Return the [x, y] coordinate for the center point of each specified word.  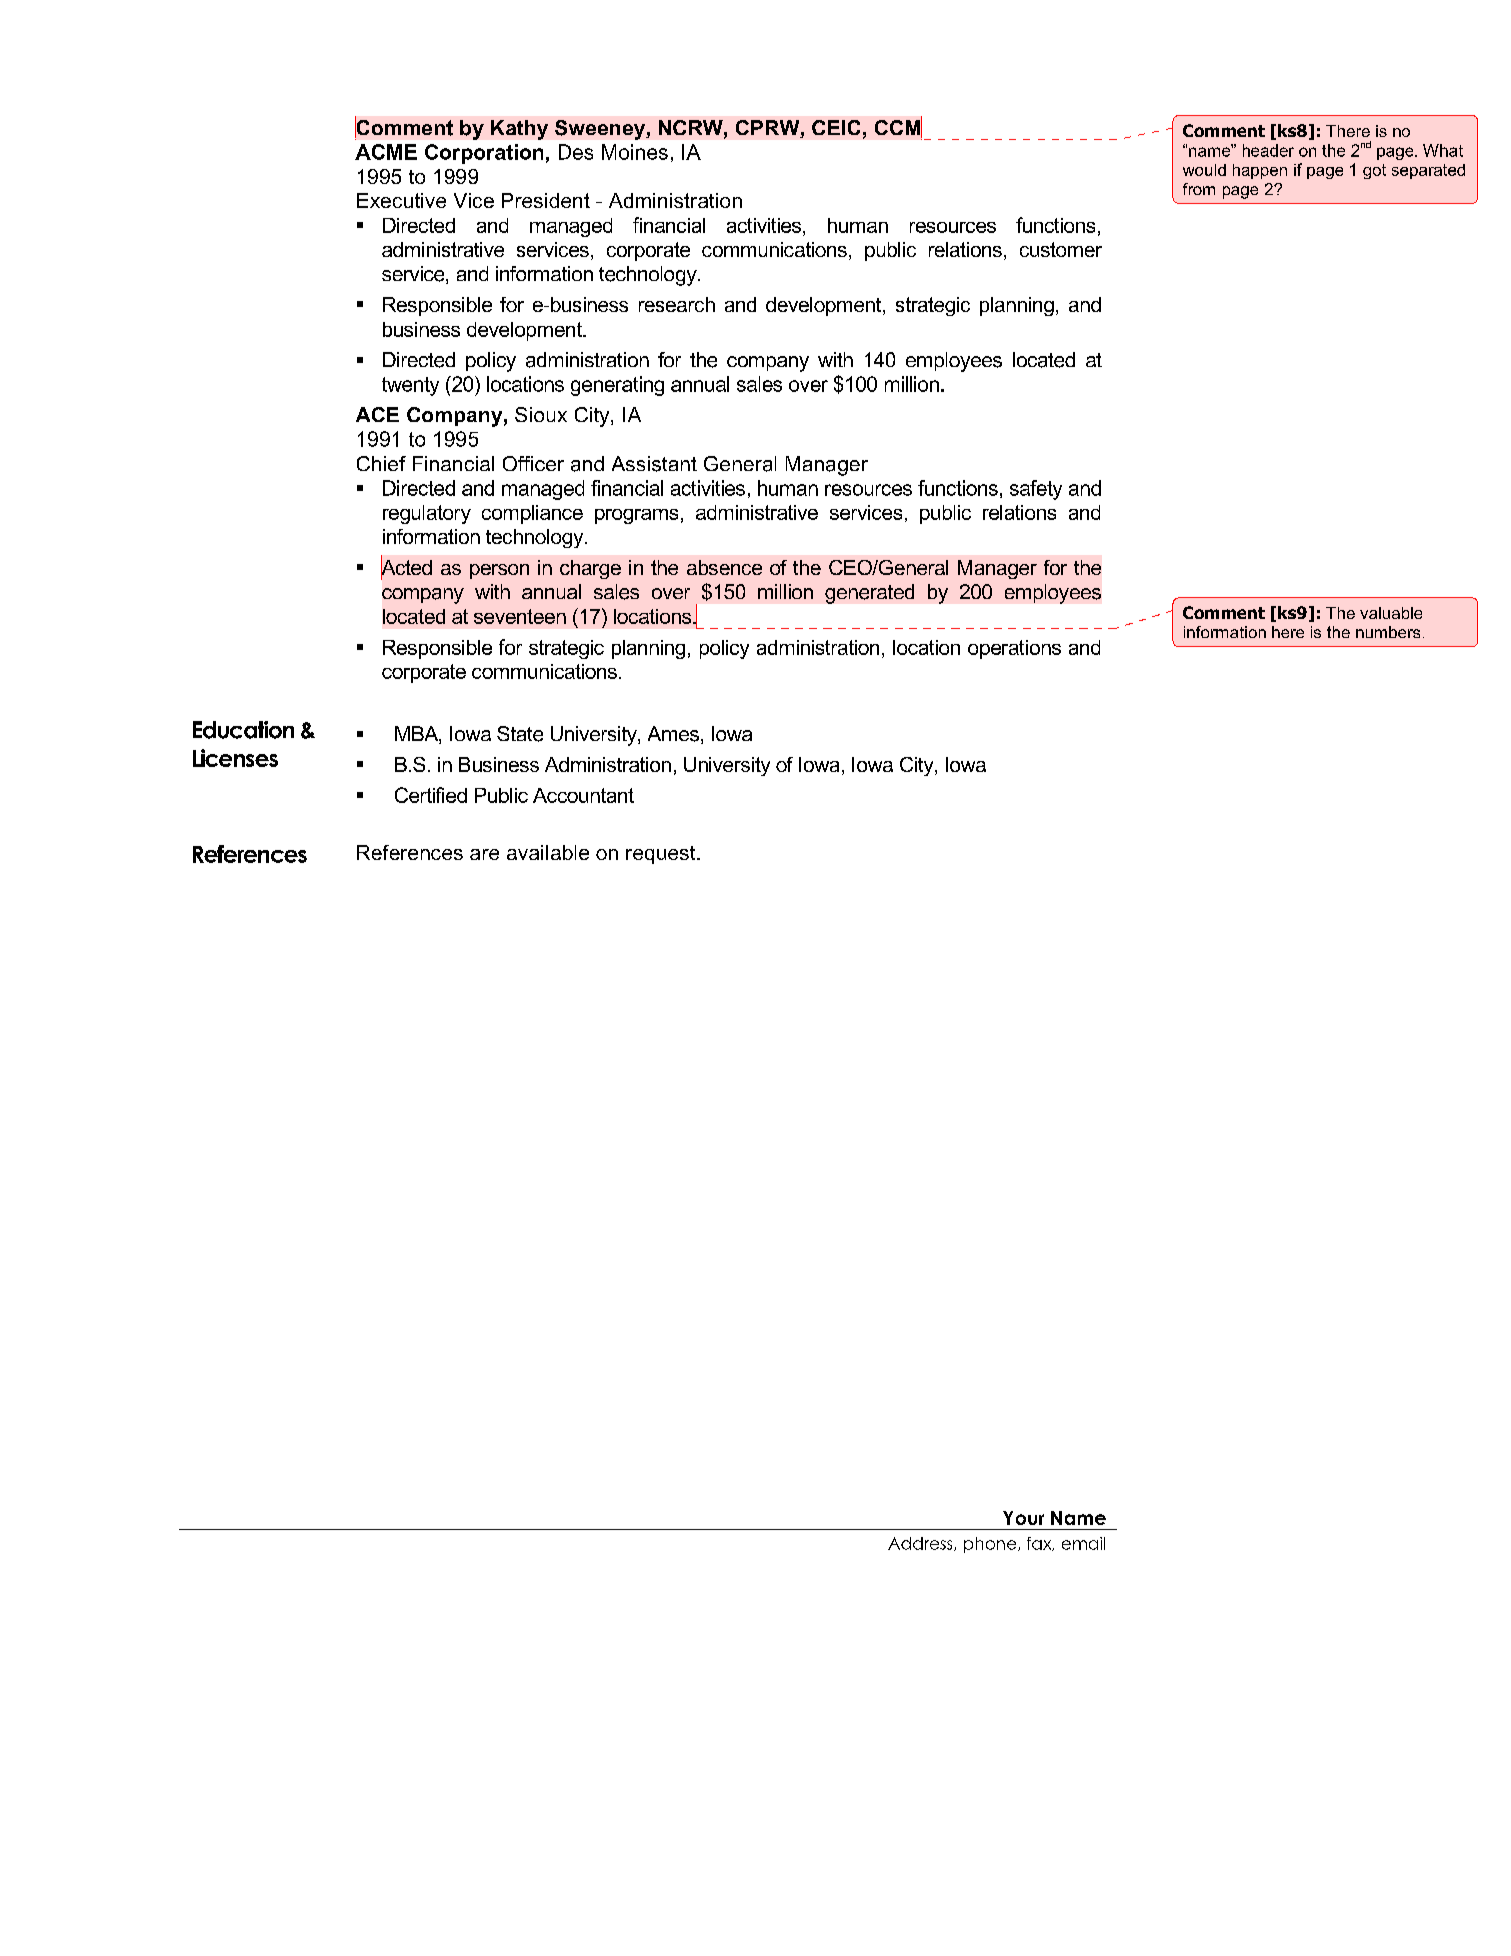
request [662, 855]
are [484, 854]
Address [921, 1544]
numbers [1388, 632]
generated [869, 594]
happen [1260, 171]
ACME [386, 152]
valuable [1391, 613]
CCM [898, 127]
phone [991, 1545]
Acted [406, 567]
